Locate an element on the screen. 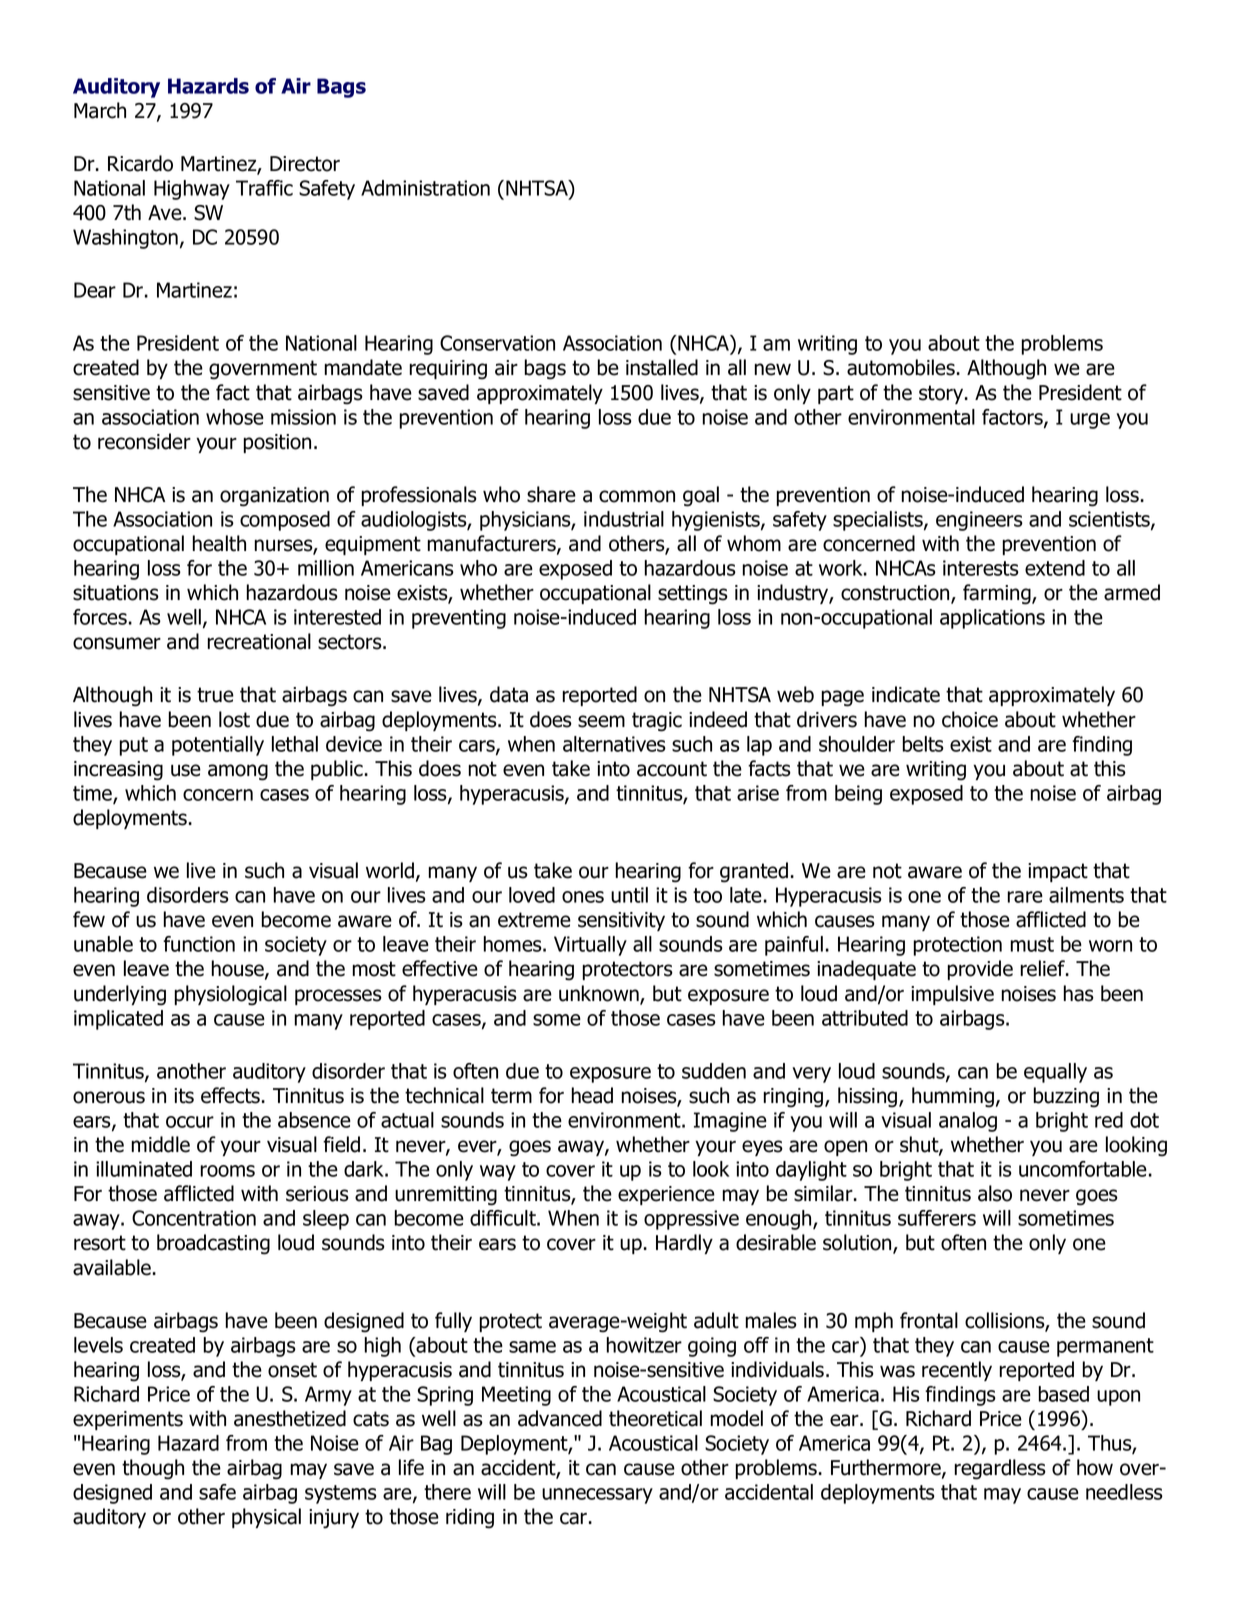  choice is located at coordinates (970, 719).
